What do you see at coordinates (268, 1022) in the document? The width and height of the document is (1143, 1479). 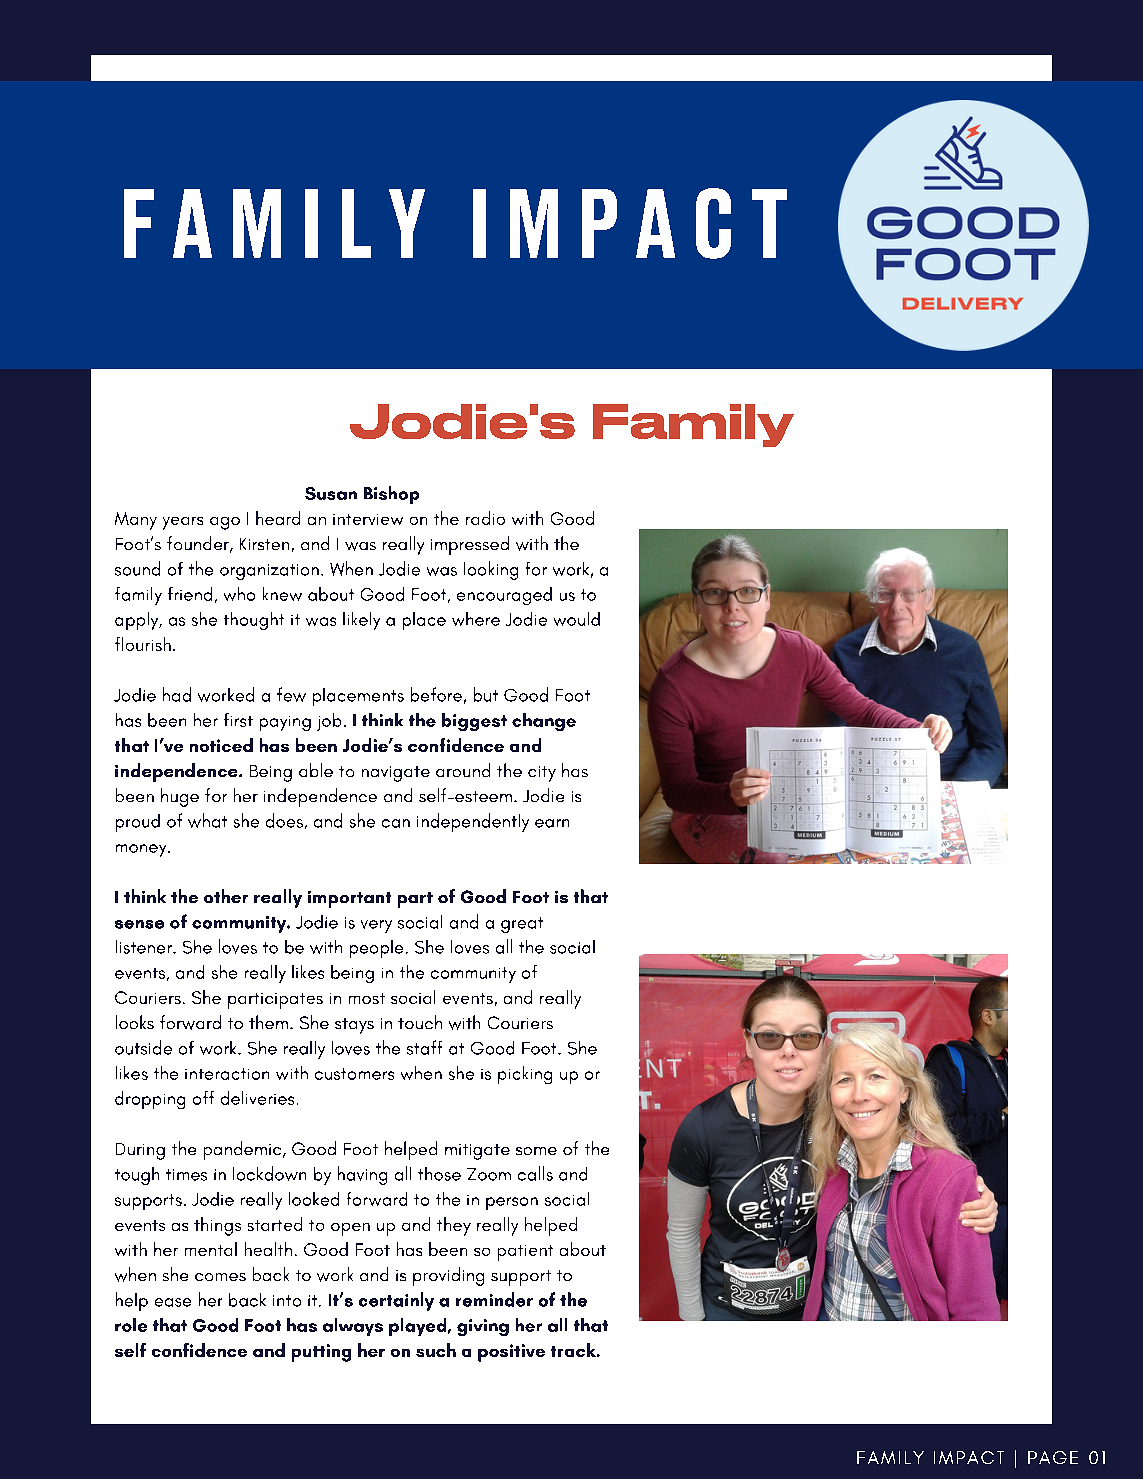 I see `them` at bounding box center [268, 1022].
